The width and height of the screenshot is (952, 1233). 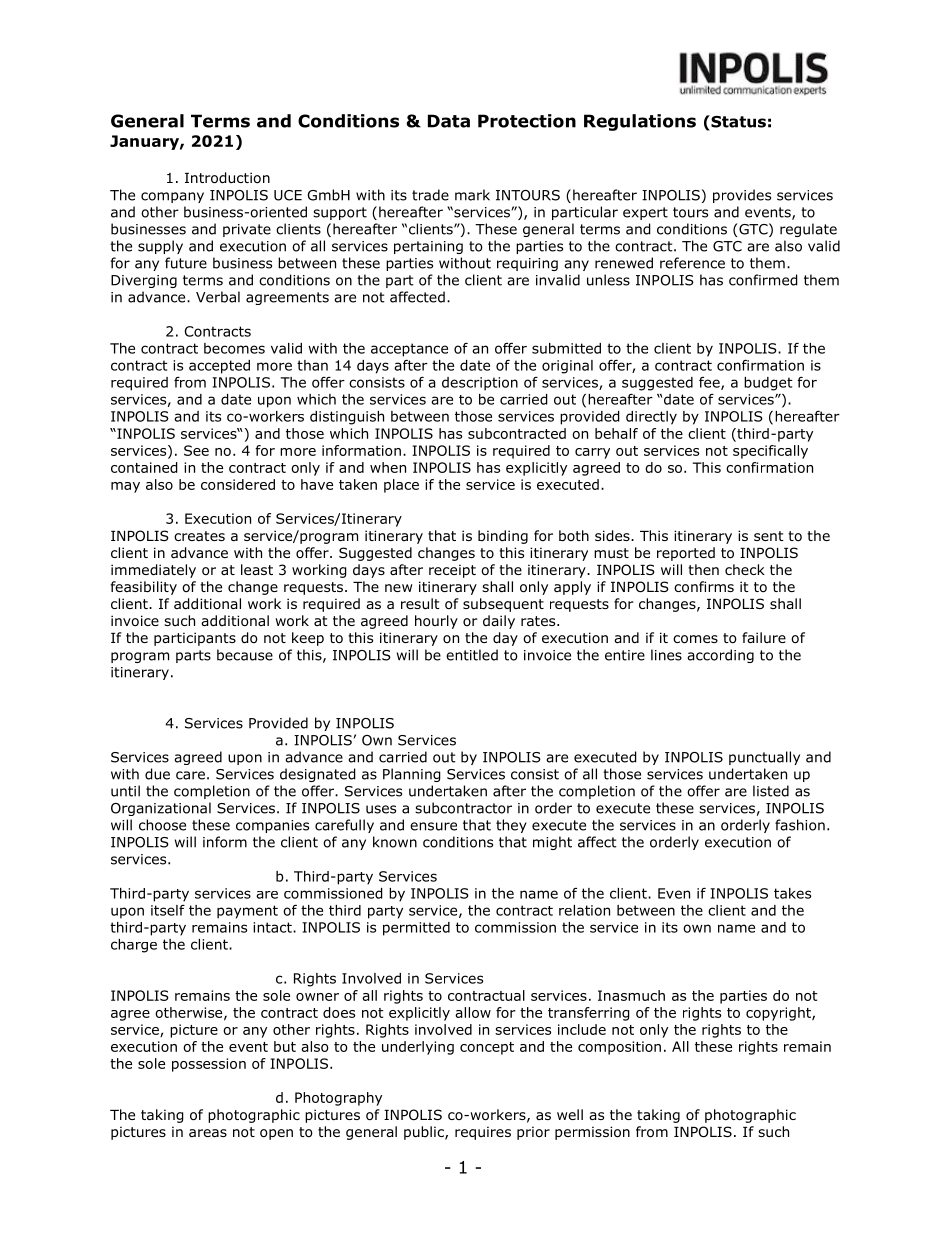 What do you see at coordinates (503, 537) in the screenshot?
I see `binding` at bounding box center [503, 537].
